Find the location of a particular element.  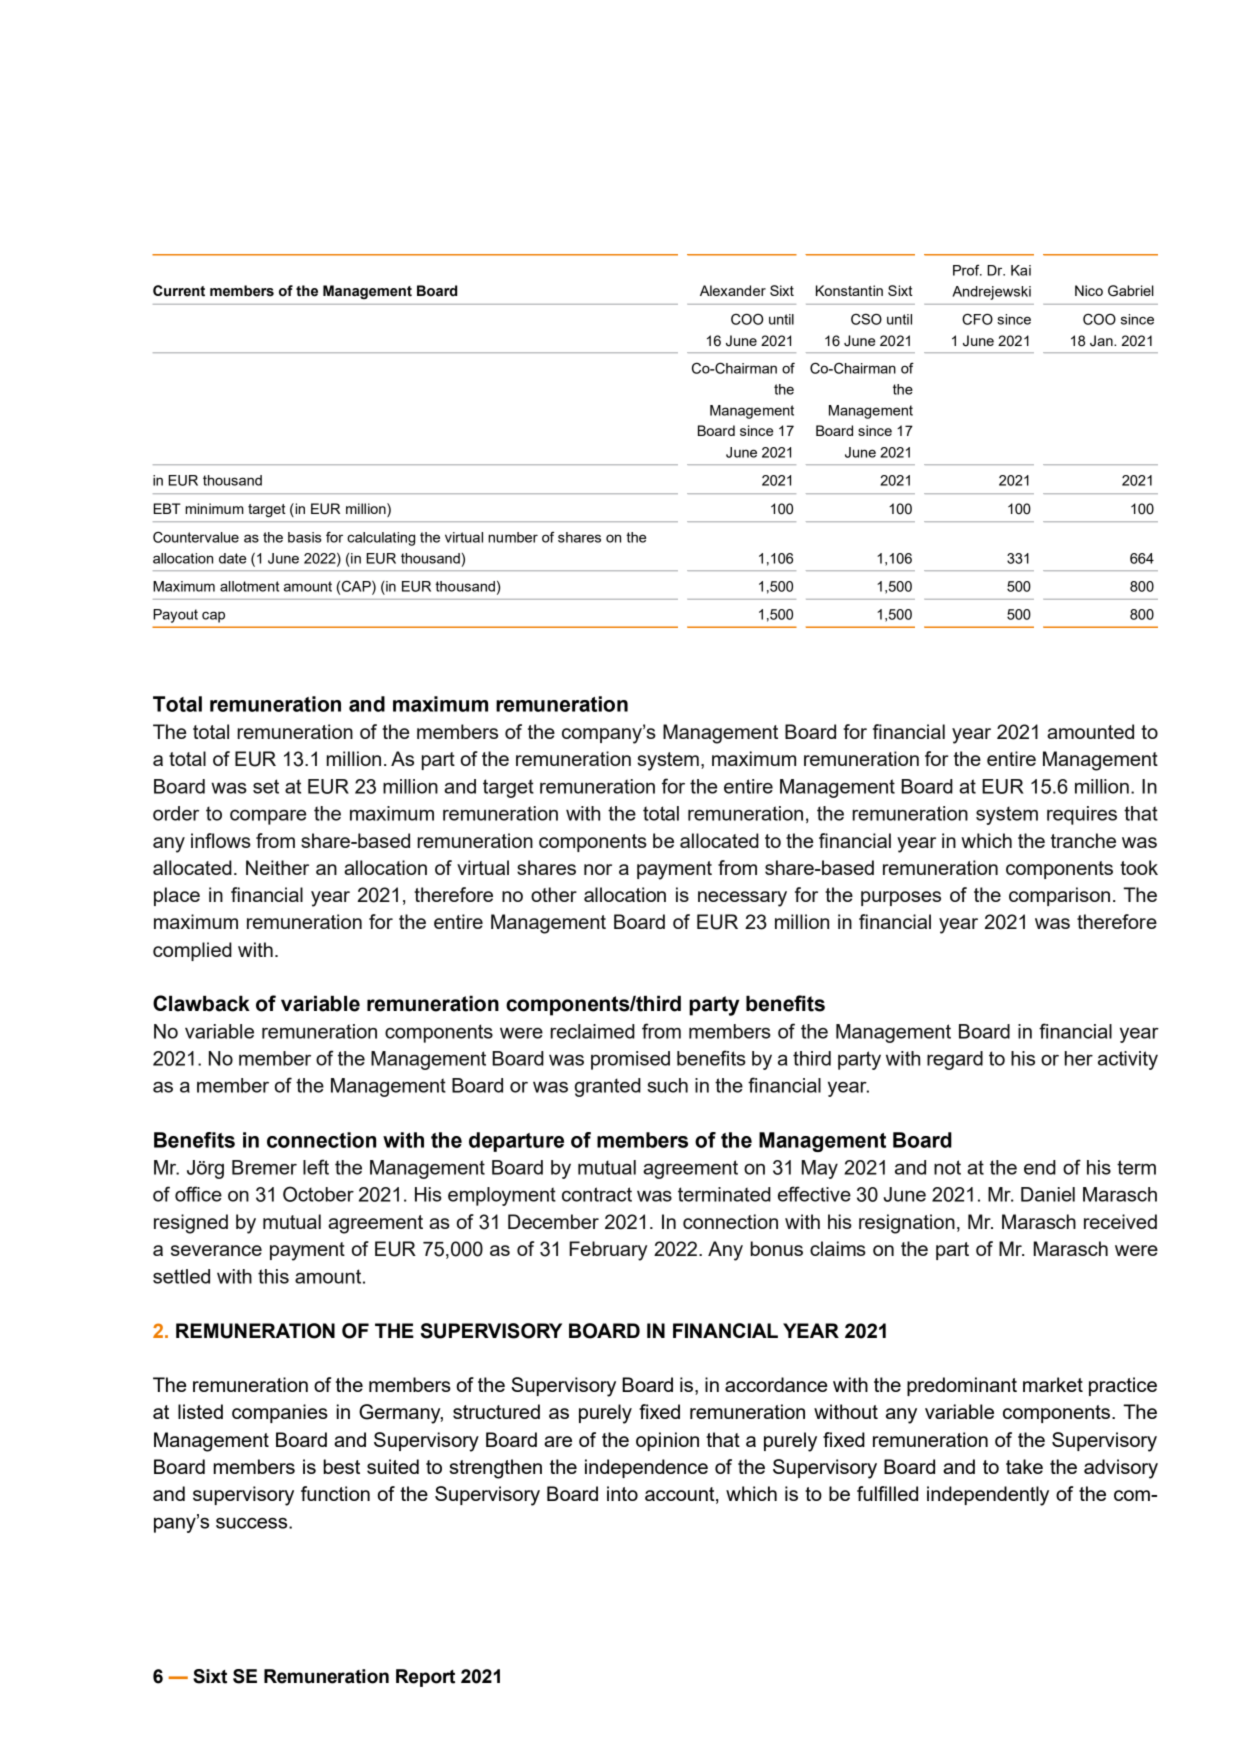

number is located at coordinates (513, 537).
